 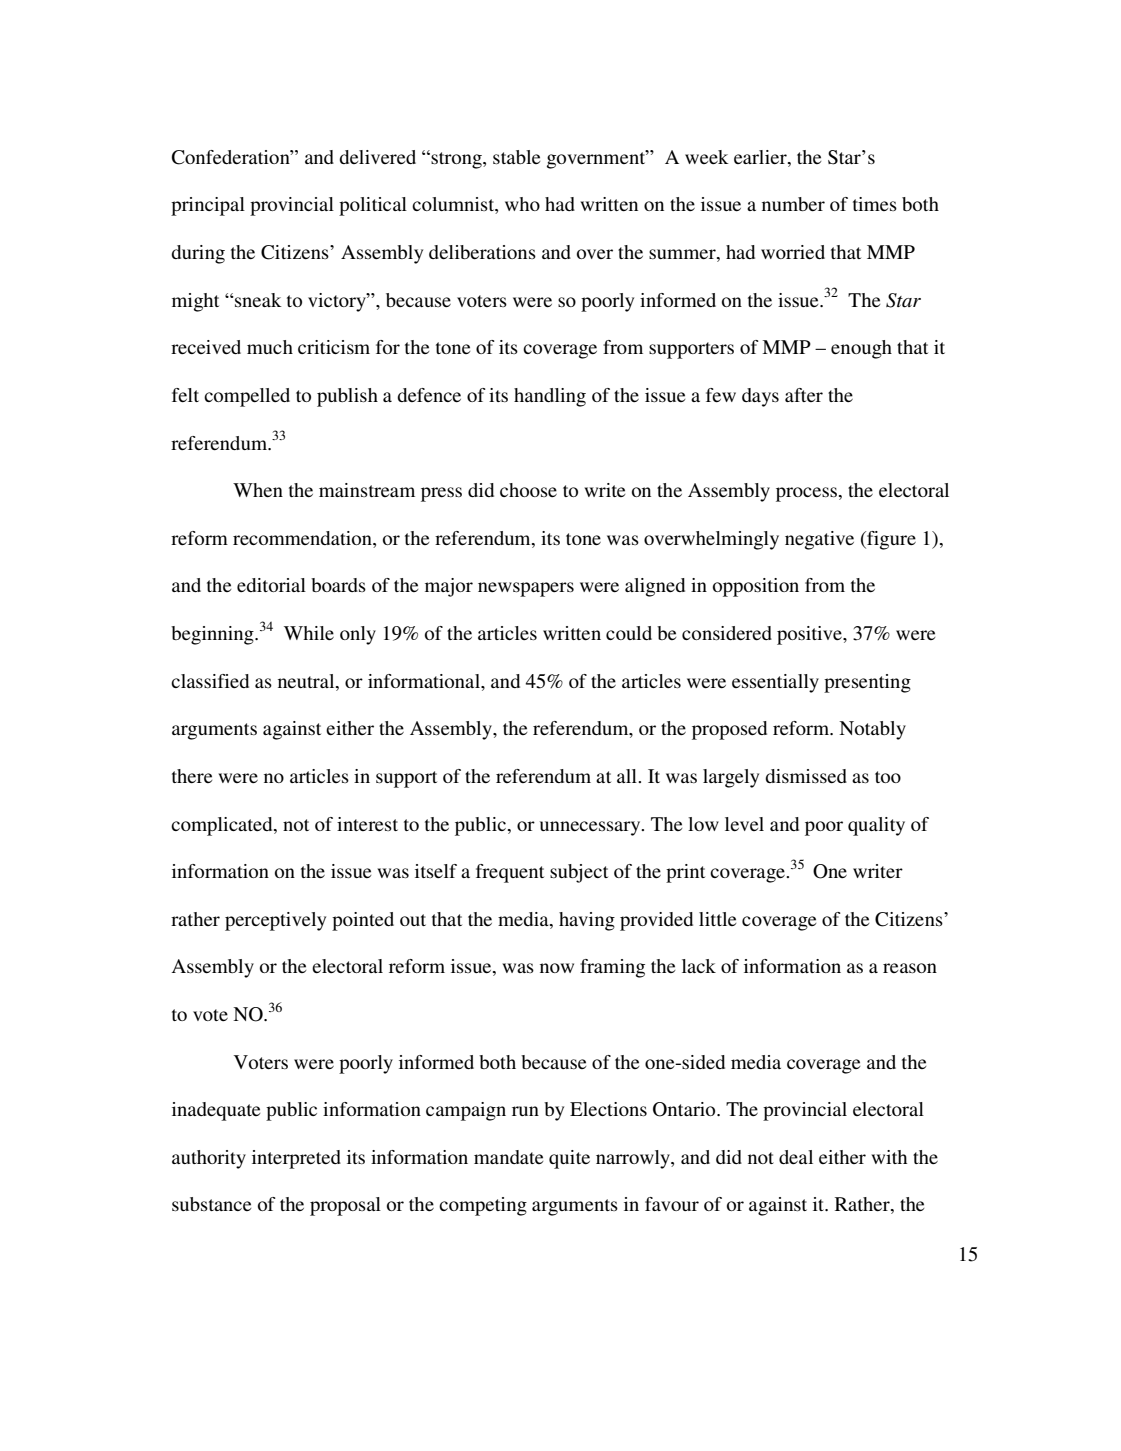 What do you see at coordinates (569, 1159) in the screenshot?
I see `quite` at bounding box center [569, 1159].
